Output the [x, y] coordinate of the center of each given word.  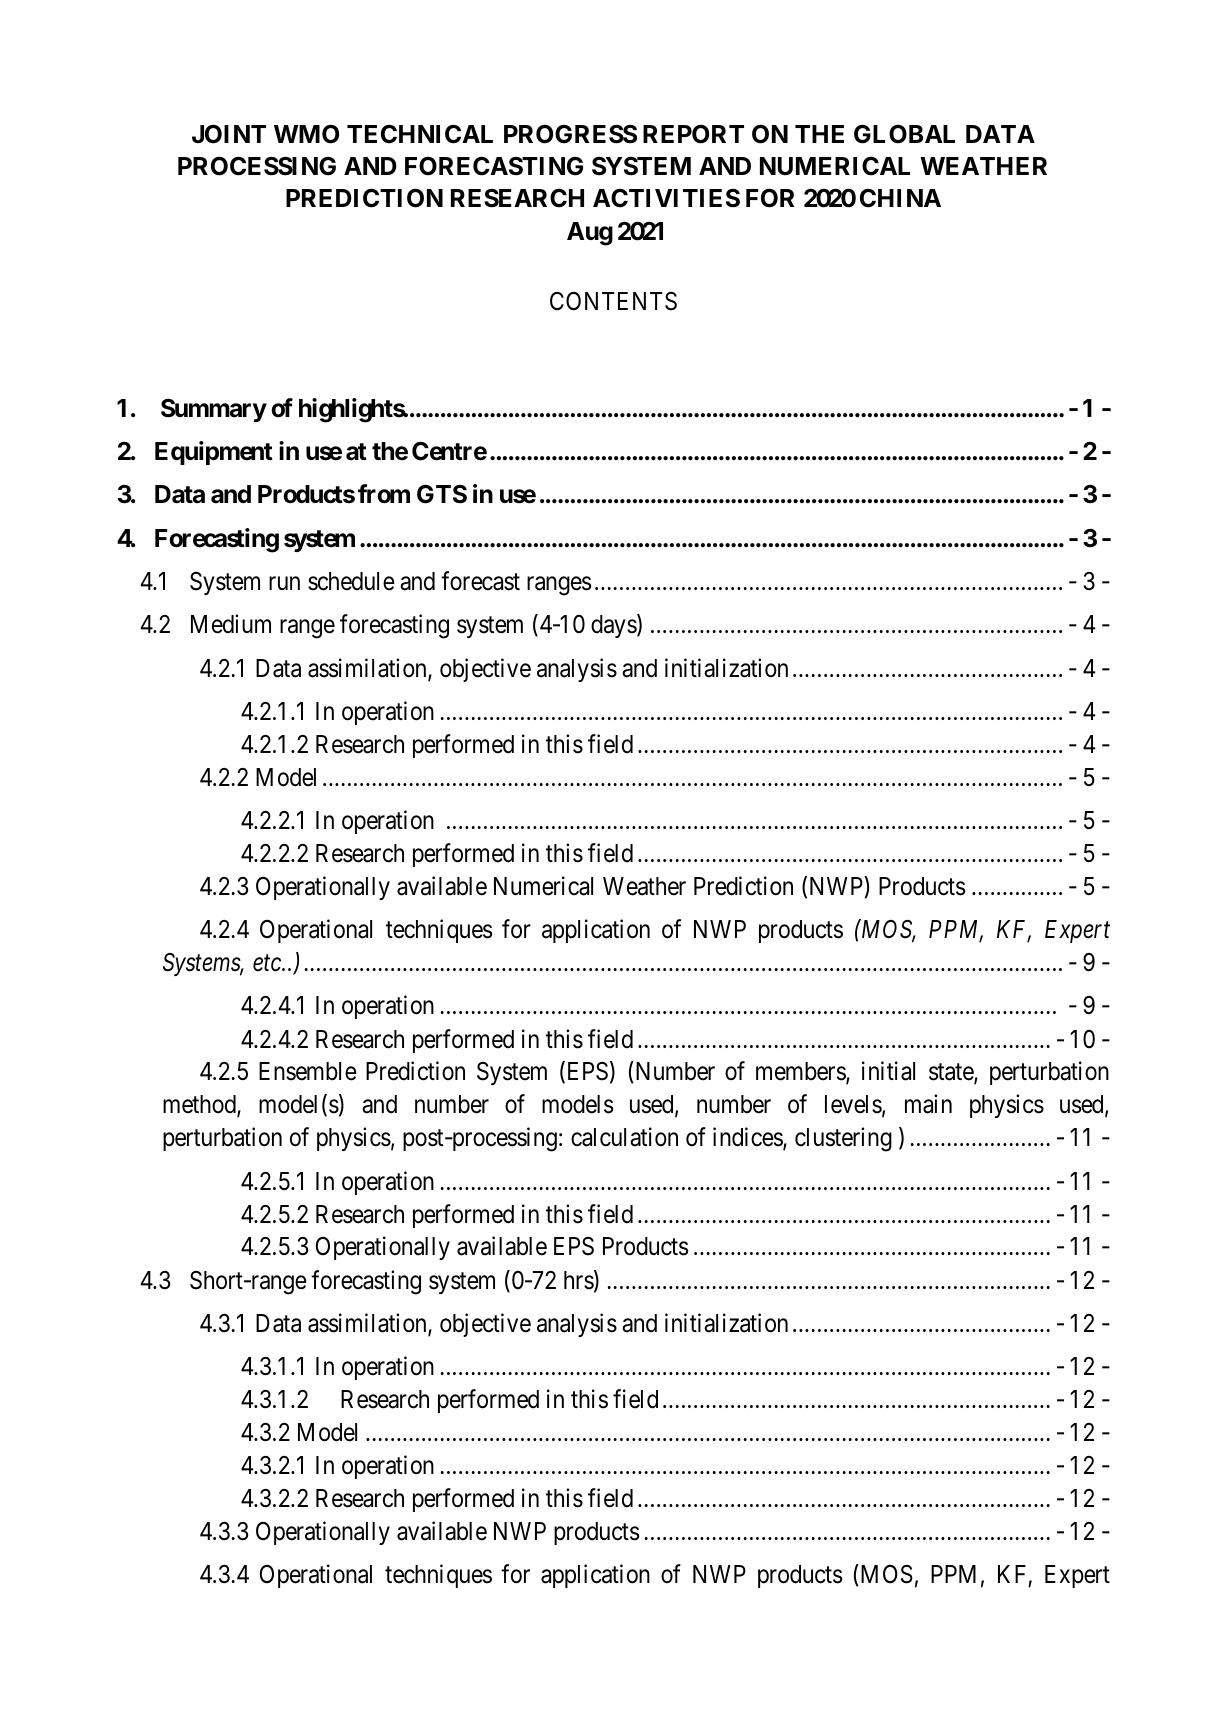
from [384, 494]
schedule [351, 581]
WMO [306, 134]
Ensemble [308, 1071]
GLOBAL [904, 134]
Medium [231, 624]
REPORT [693, 134]
